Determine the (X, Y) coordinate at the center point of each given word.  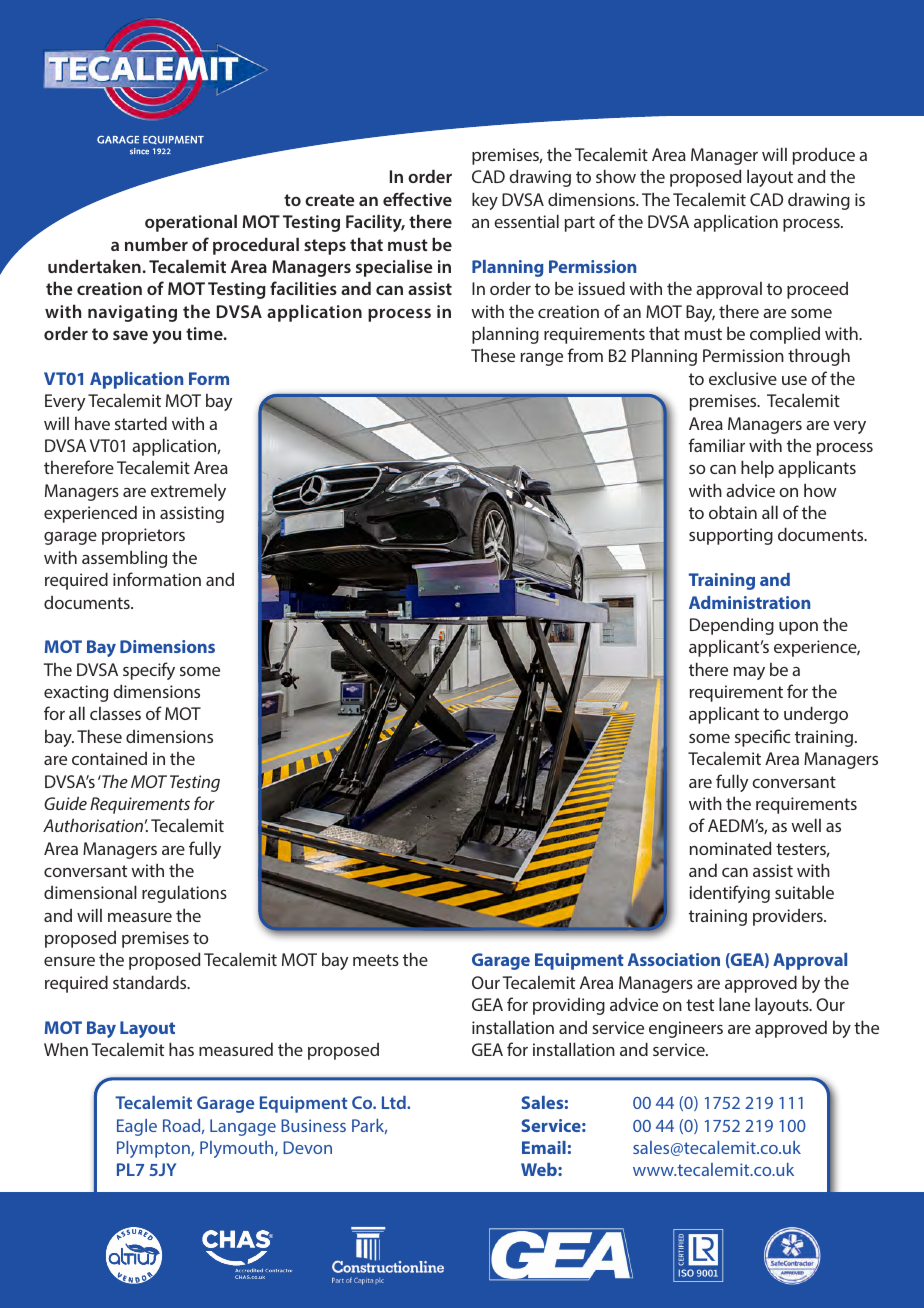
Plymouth (238, 1149)
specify (149, 671)
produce (824, 156)
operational (191, 223)
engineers (686, 1029)
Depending (732, 626)
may (749, 673)
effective (417, 199)
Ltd (395, 1102)
